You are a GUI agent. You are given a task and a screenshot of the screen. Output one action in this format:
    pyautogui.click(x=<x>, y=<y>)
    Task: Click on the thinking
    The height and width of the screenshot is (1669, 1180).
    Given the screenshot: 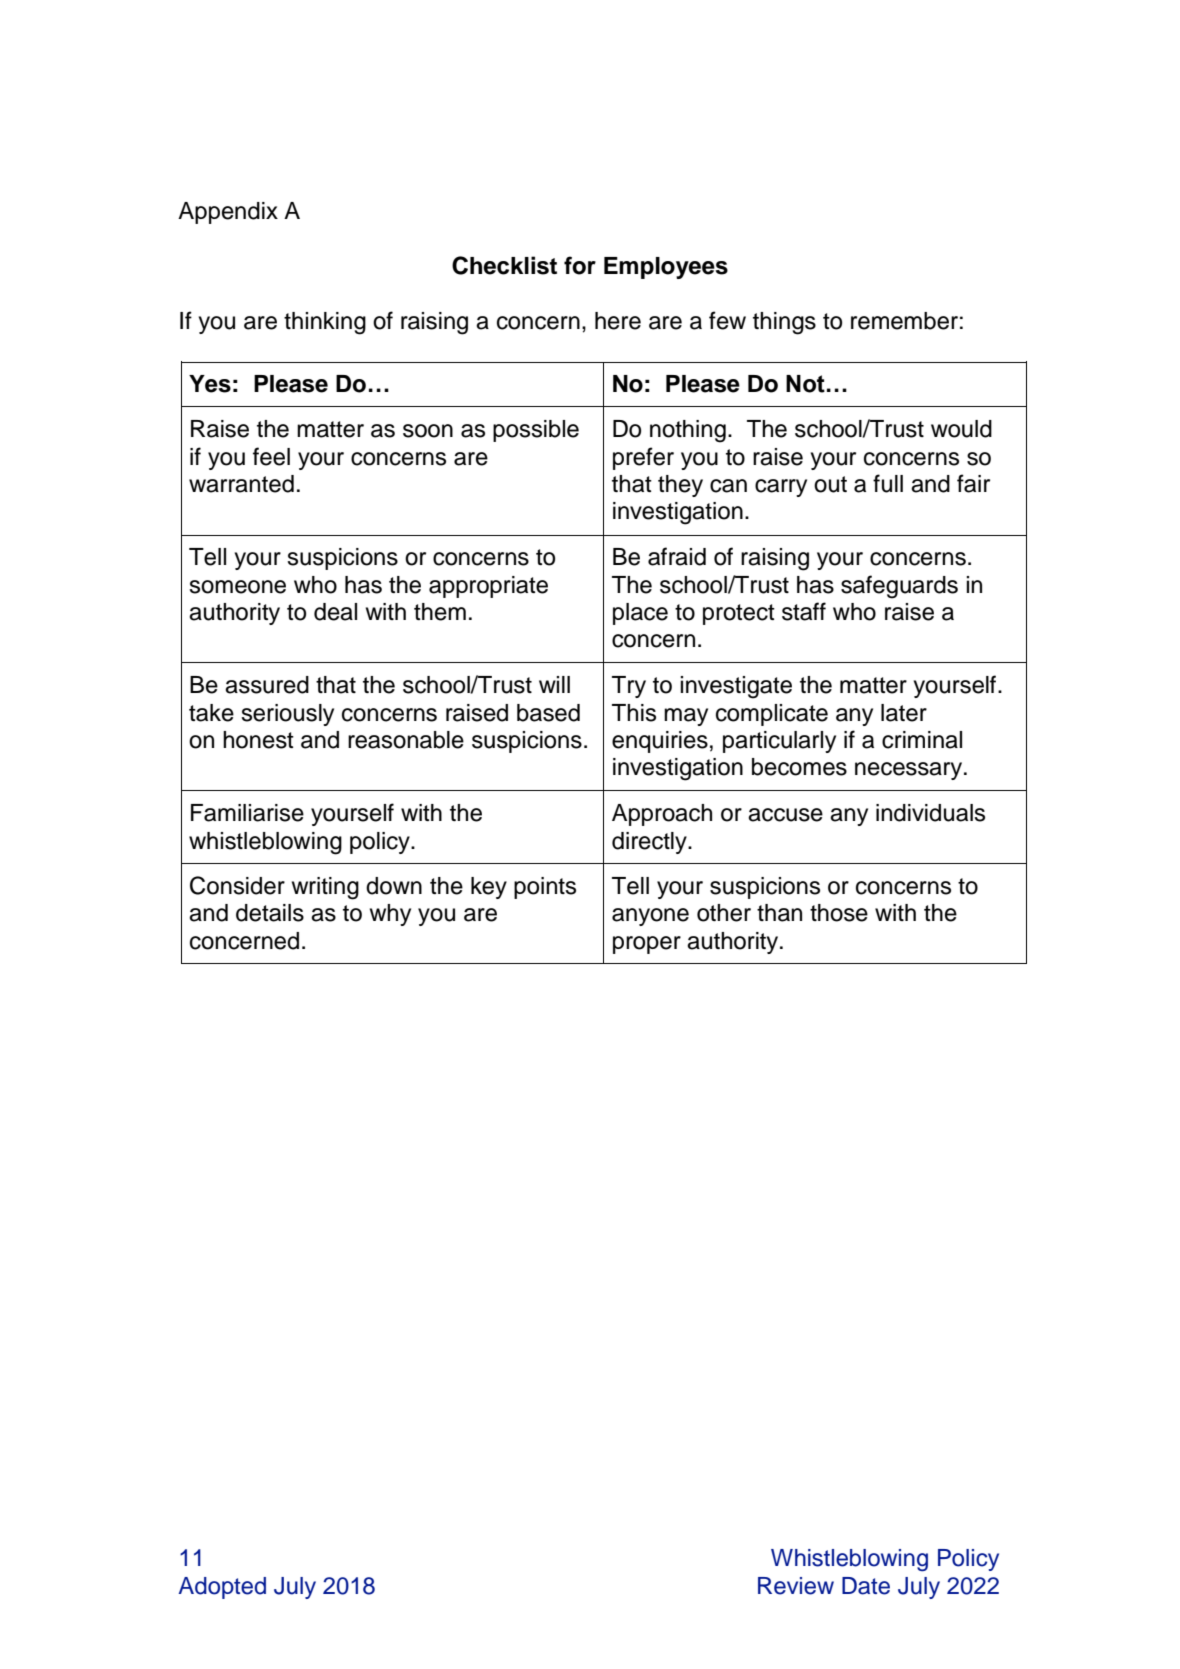 What is the action you would take?
    pyautogui.click(x=325, y=323)
